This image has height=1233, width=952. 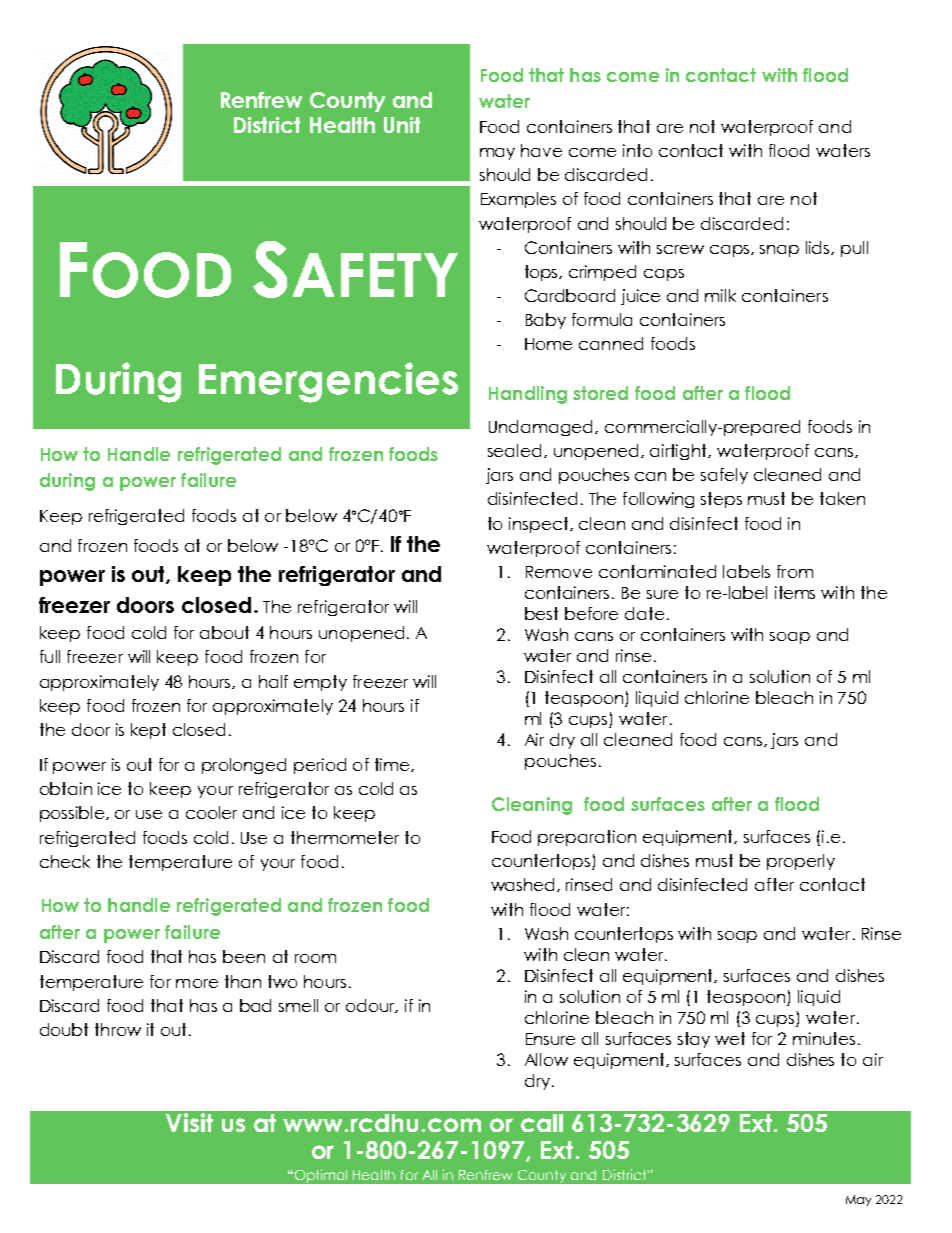 I want to click on odour, so click(x=372, y=1006).
